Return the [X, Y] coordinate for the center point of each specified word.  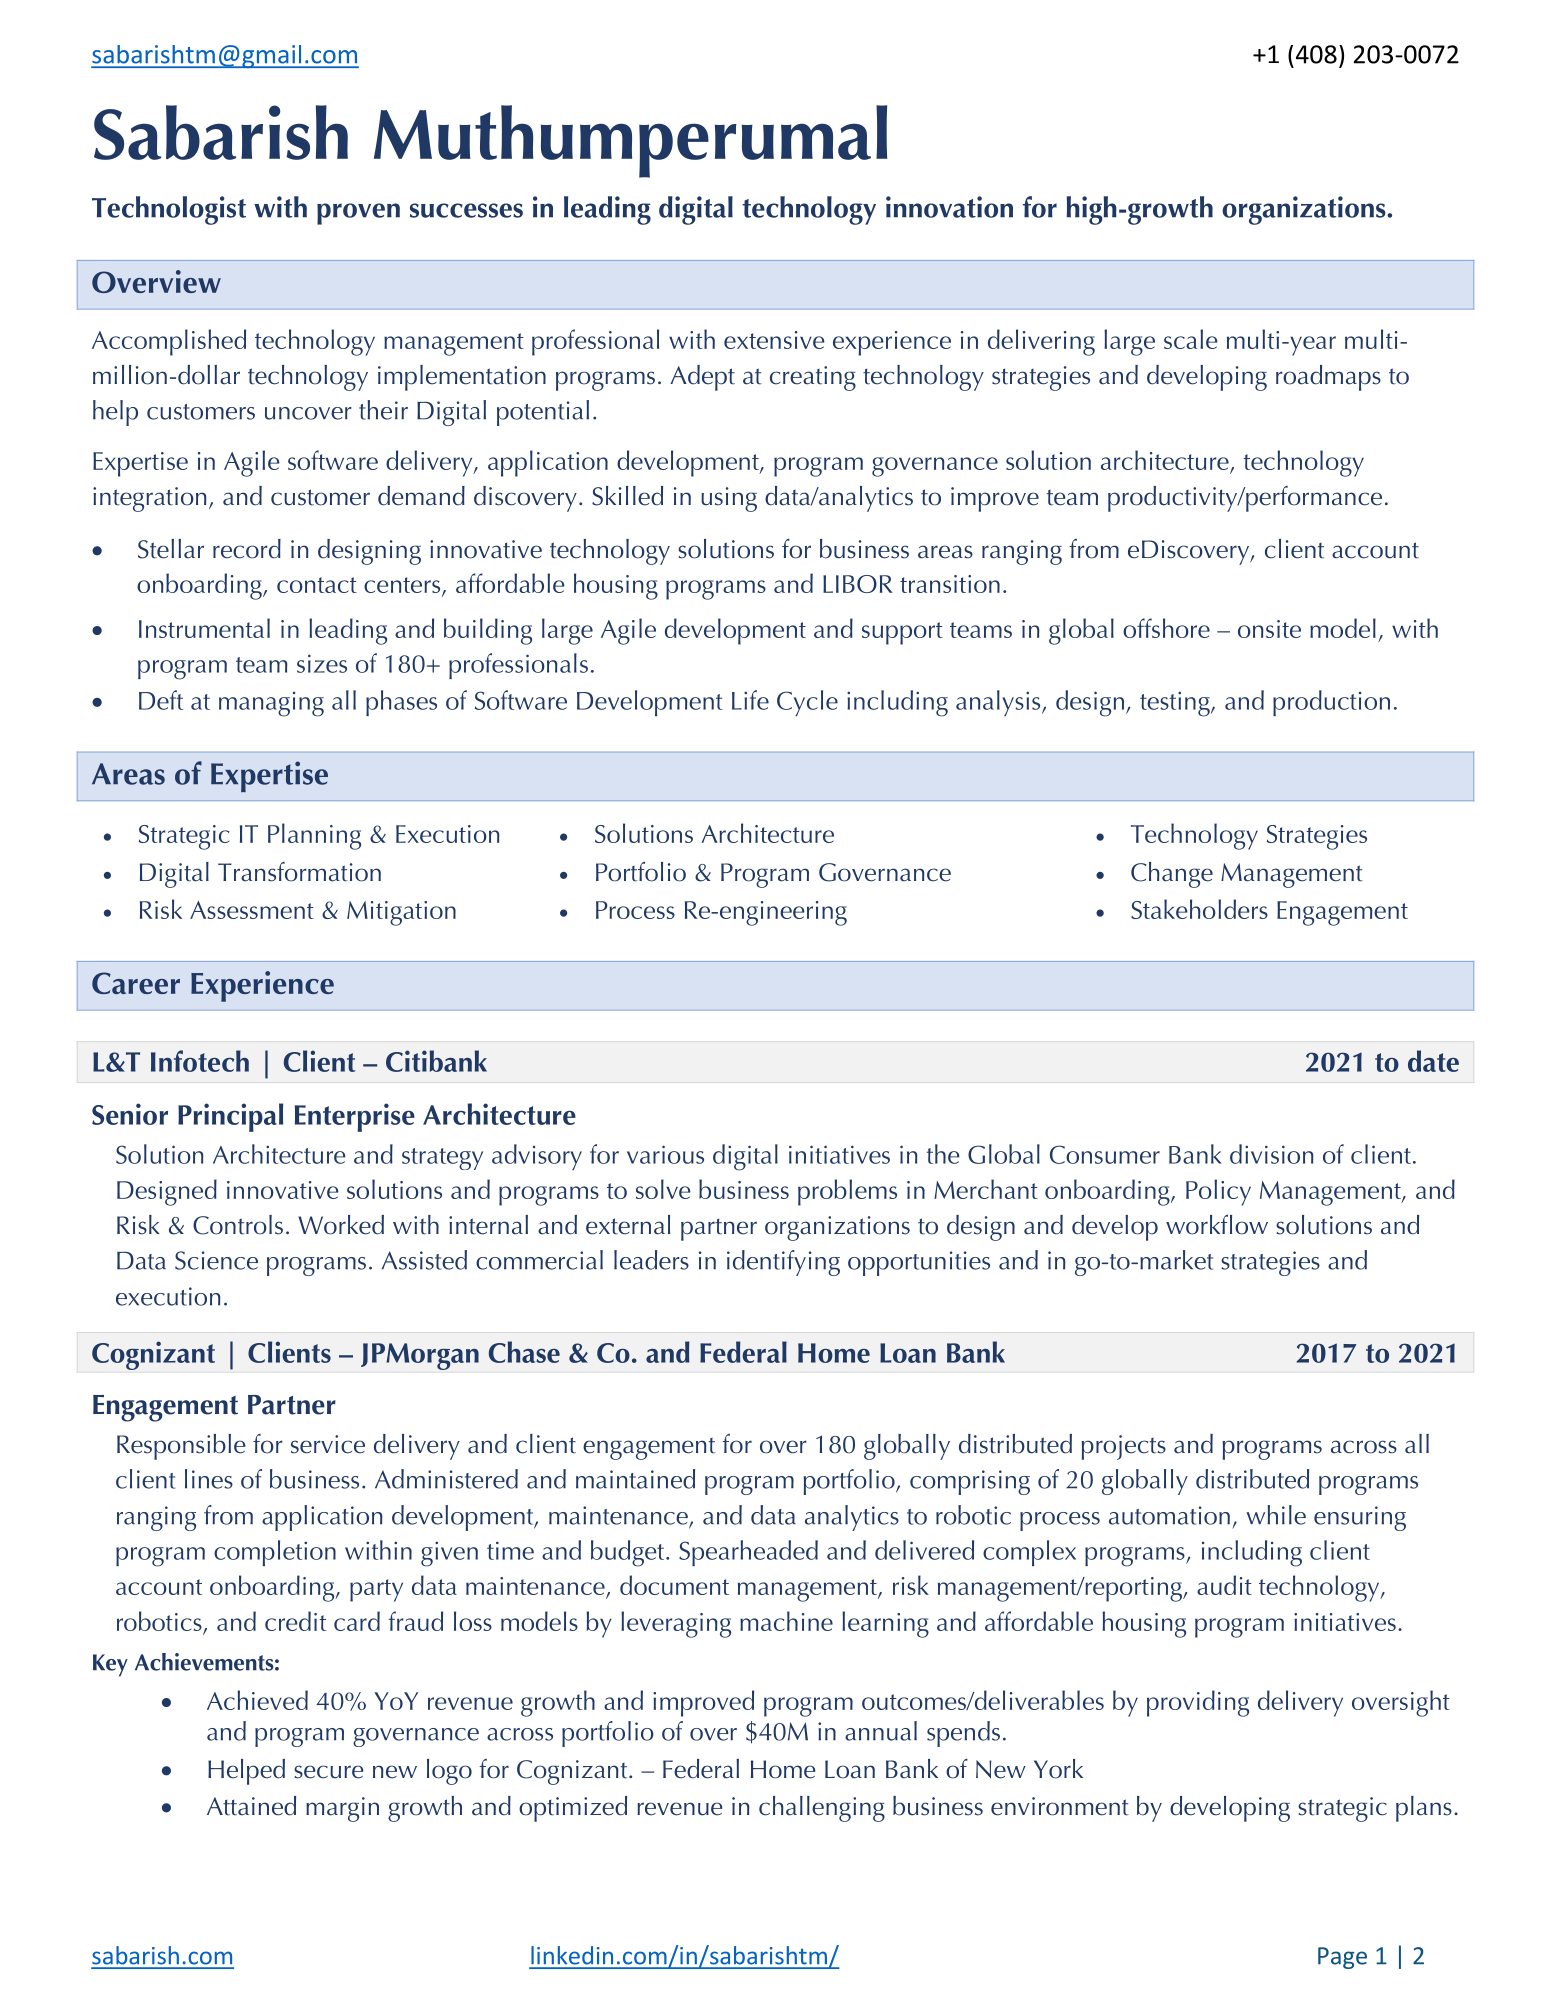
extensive [774, 340]
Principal [230, 1117]
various [665, 1154]
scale [1191, 339]
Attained [251, 1806]
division [1271, 1154]
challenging [822, 1809]
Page [1342, 1958]
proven [358, 214]
